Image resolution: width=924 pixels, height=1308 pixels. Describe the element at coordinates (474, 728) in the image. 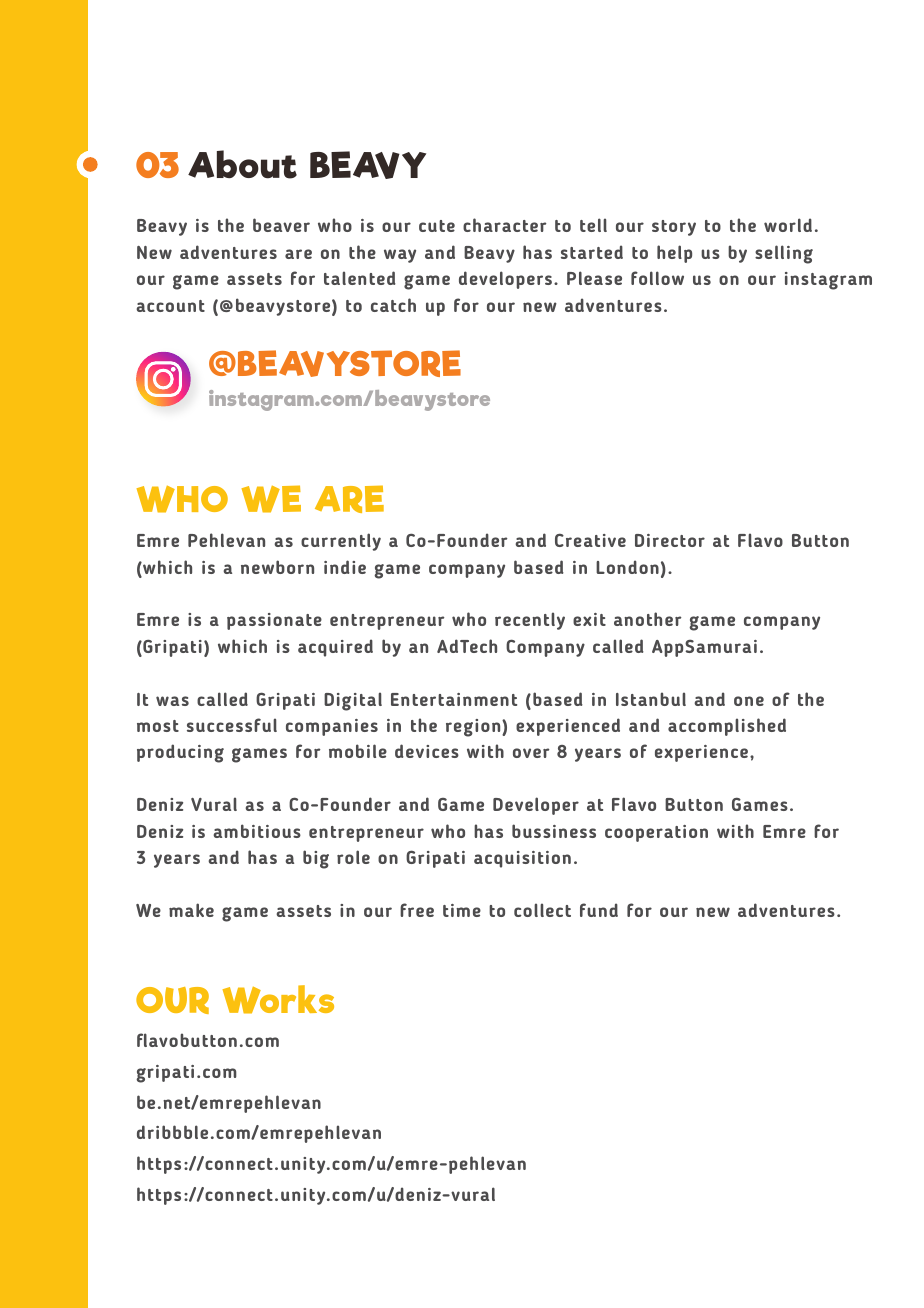

I see `region` at that location.
